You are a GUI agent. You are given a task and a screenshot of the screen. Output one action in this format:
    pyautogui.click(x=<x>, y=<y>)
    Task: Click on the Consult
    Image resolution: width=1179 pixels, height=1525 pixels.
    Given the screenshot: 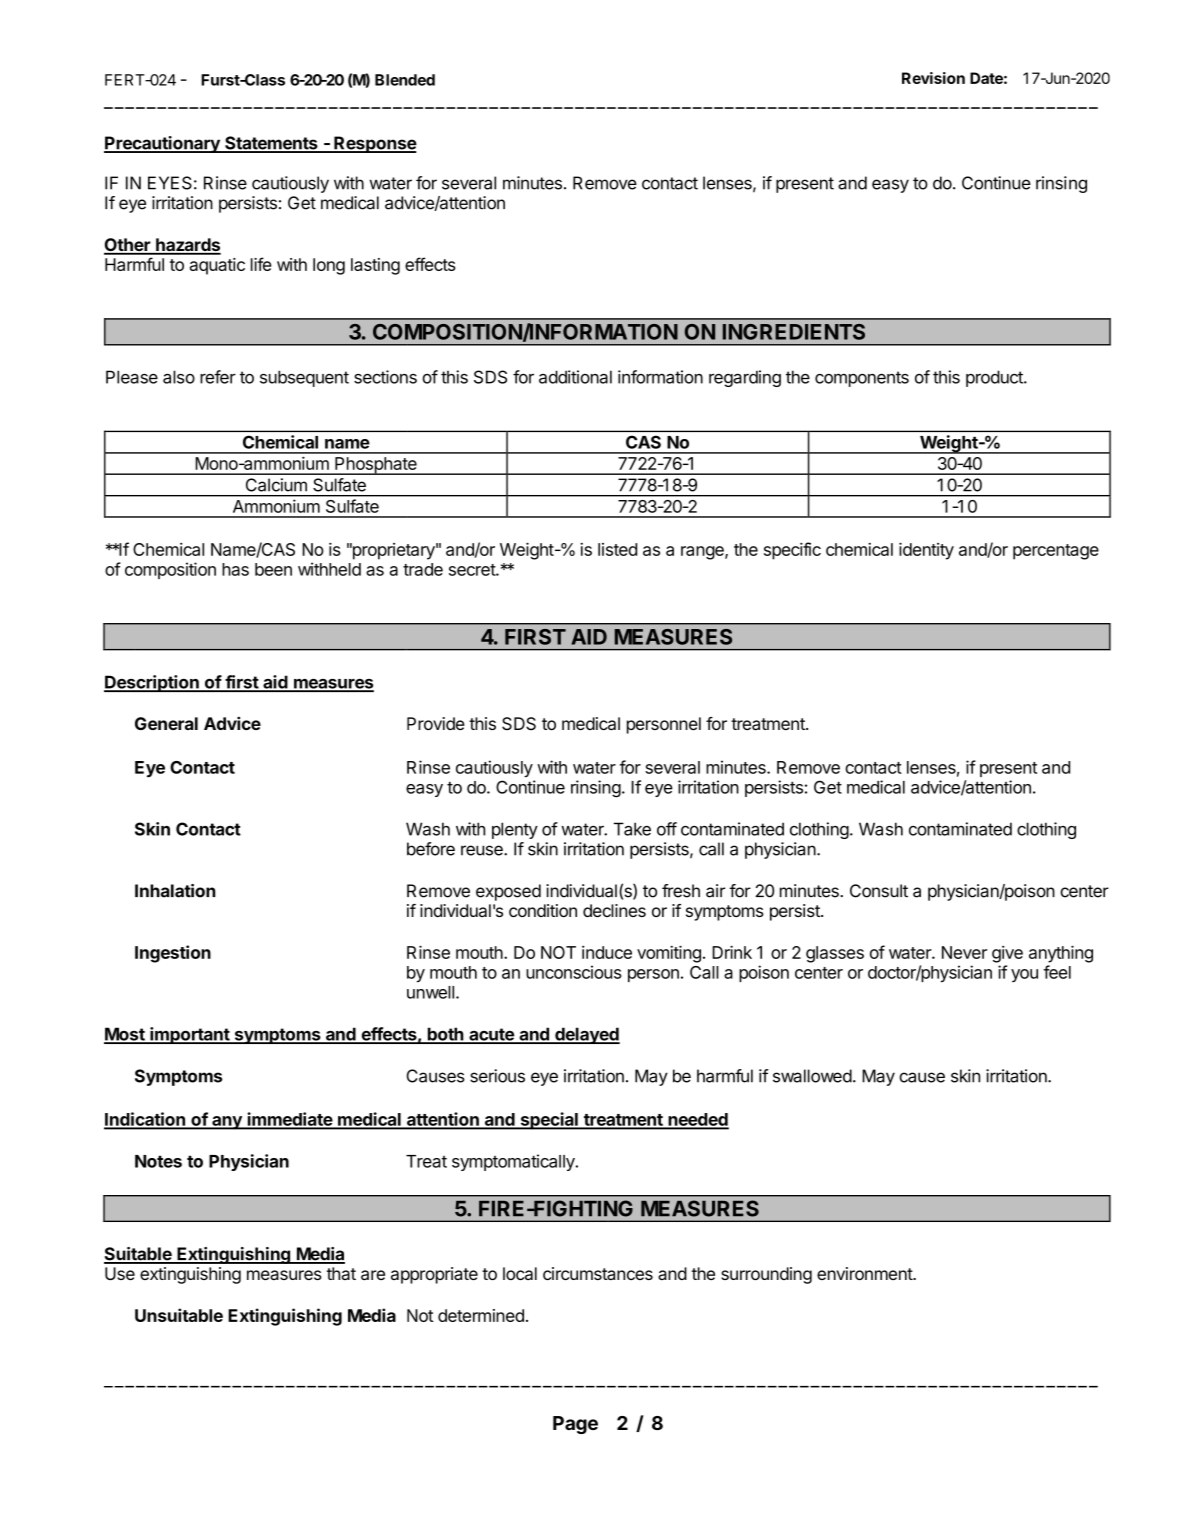 What is the action you would take?
    pyautogui.click(x=879, y=891)
